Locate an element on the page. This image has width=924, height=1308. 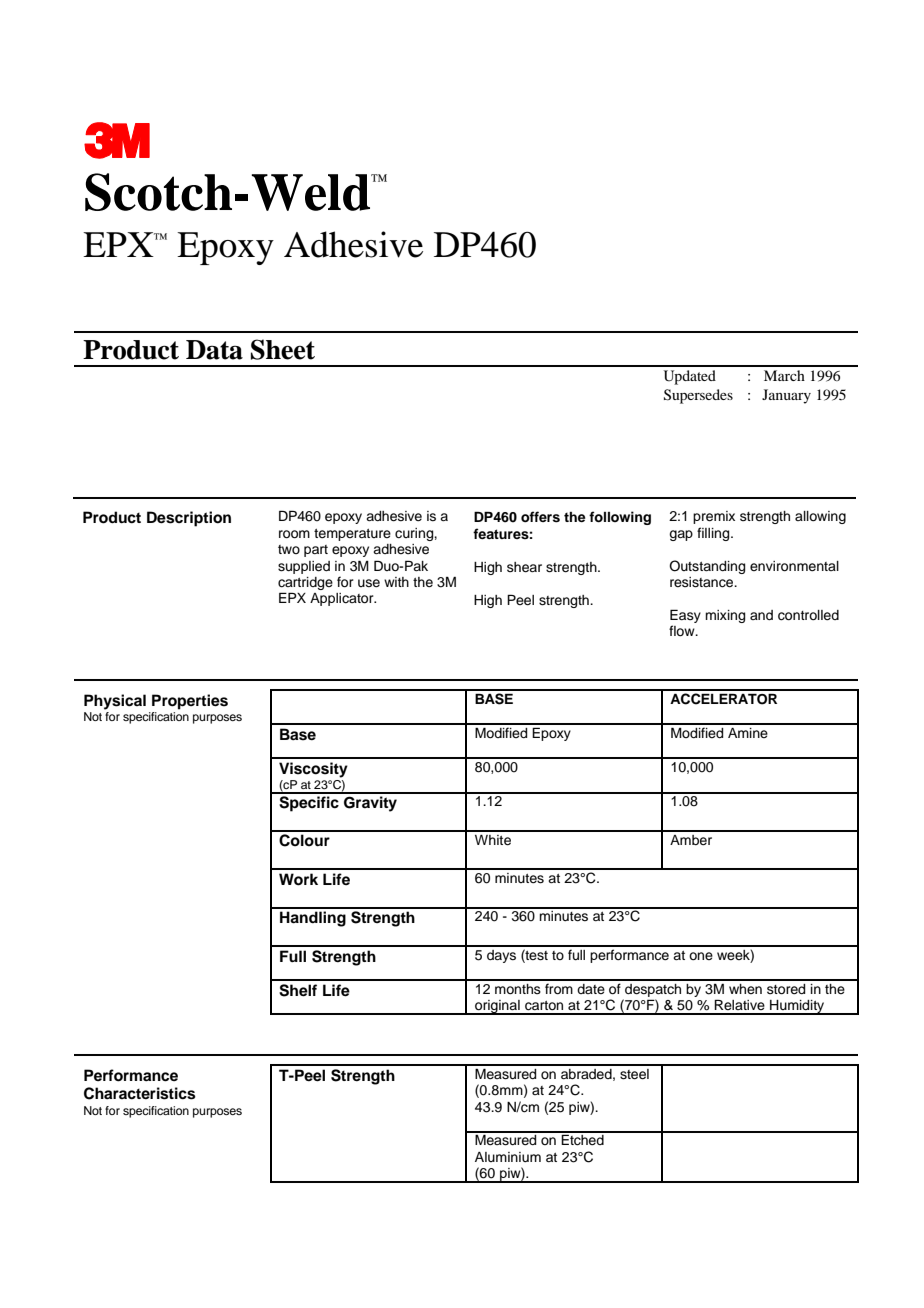
original is located at coordinates (497, 1007).
